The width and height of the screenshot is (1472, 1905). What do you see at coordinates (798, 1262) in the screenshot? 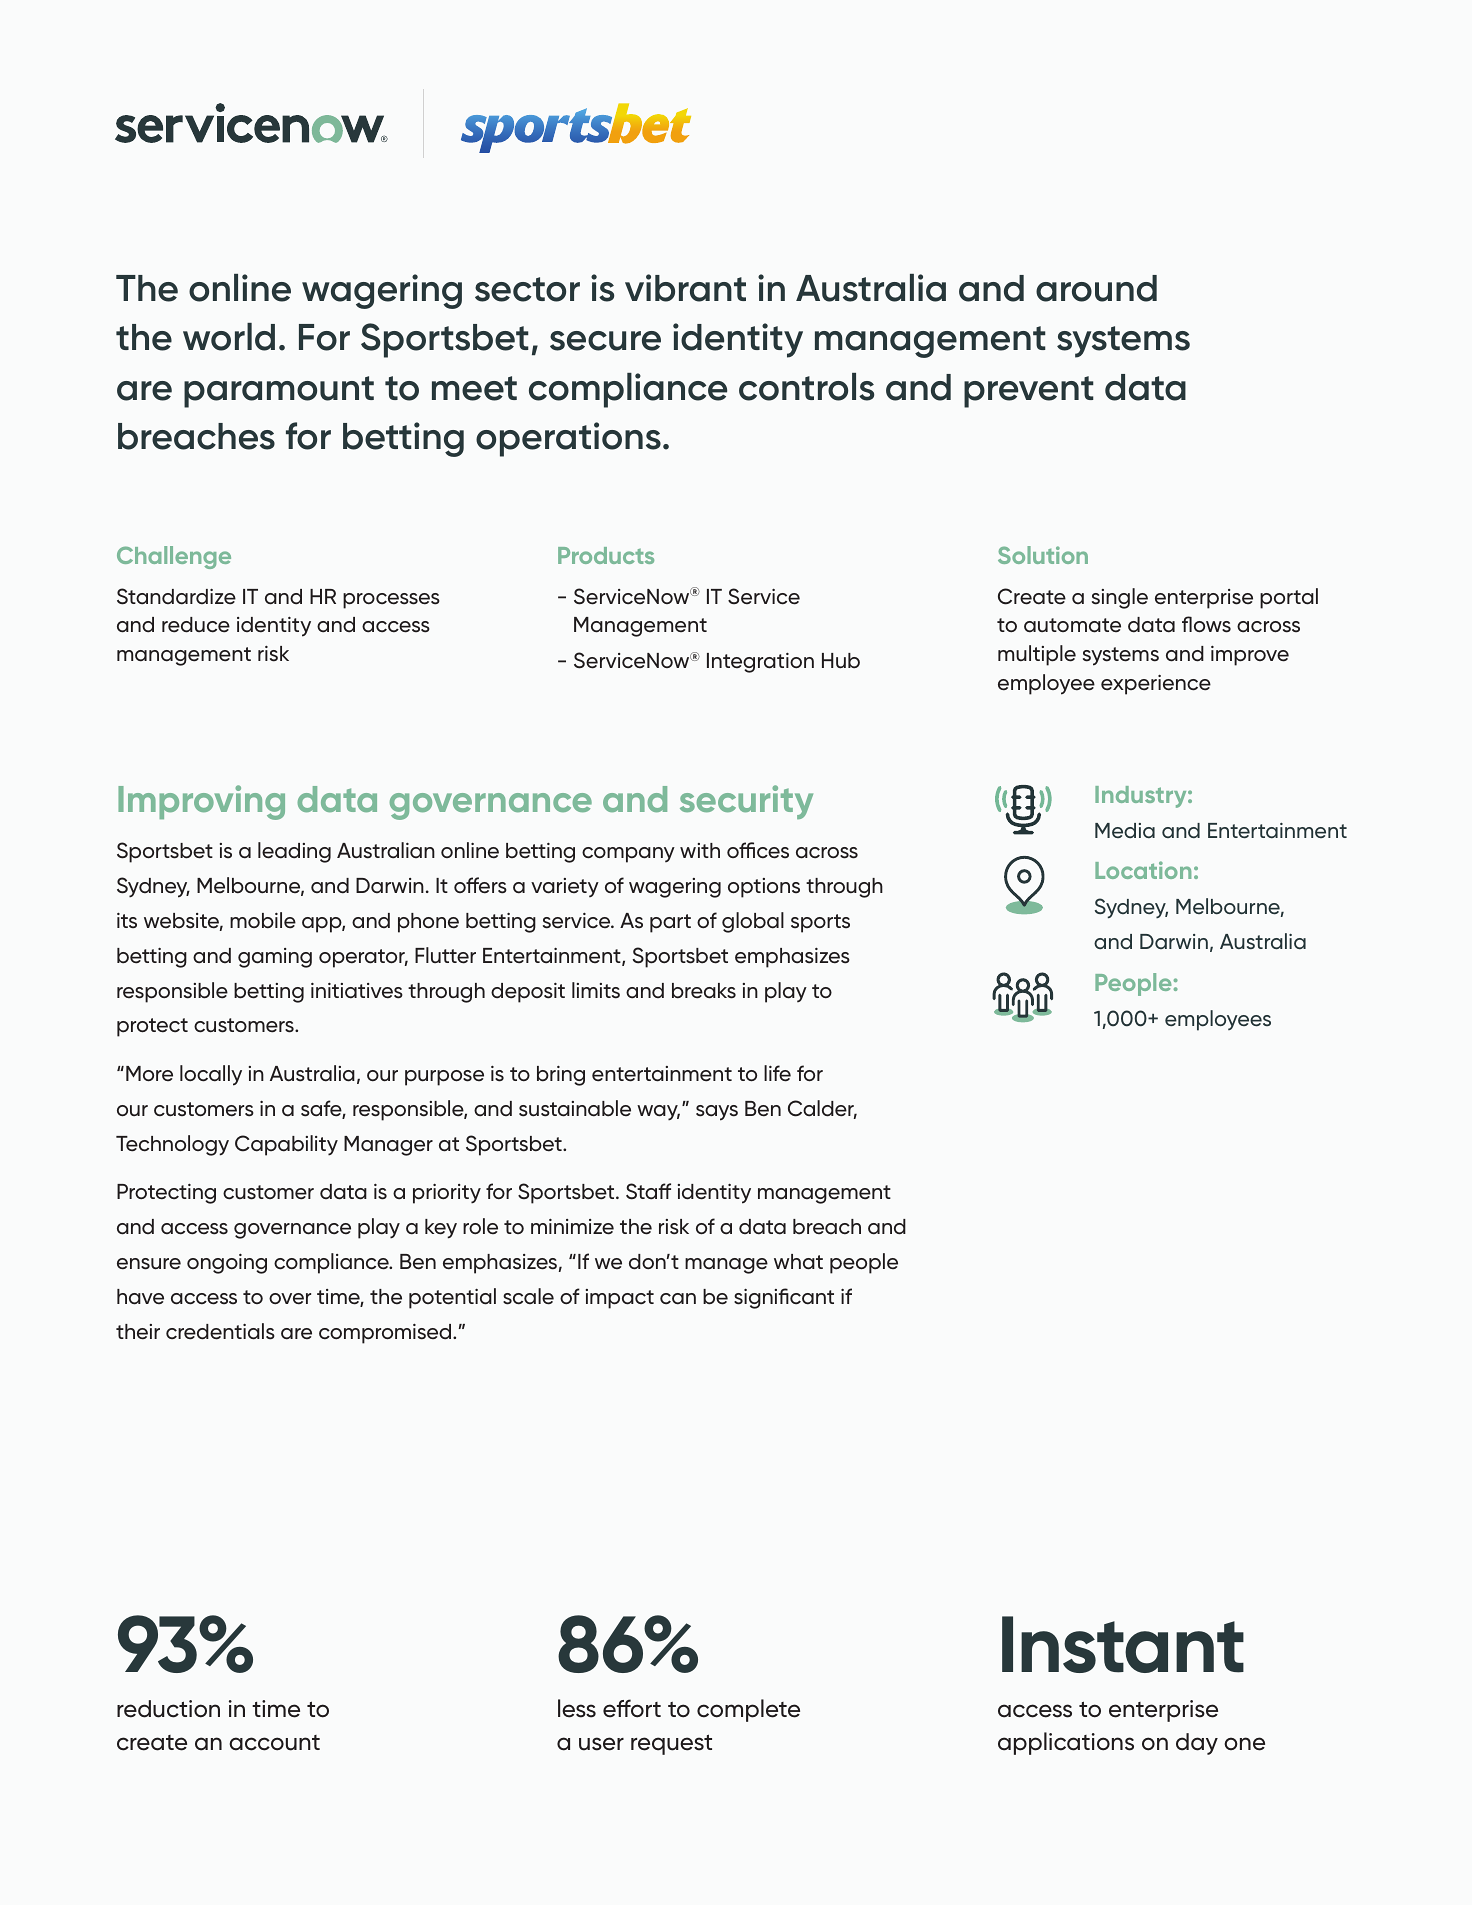
I see `what` at bounding box center [798, 1262].
